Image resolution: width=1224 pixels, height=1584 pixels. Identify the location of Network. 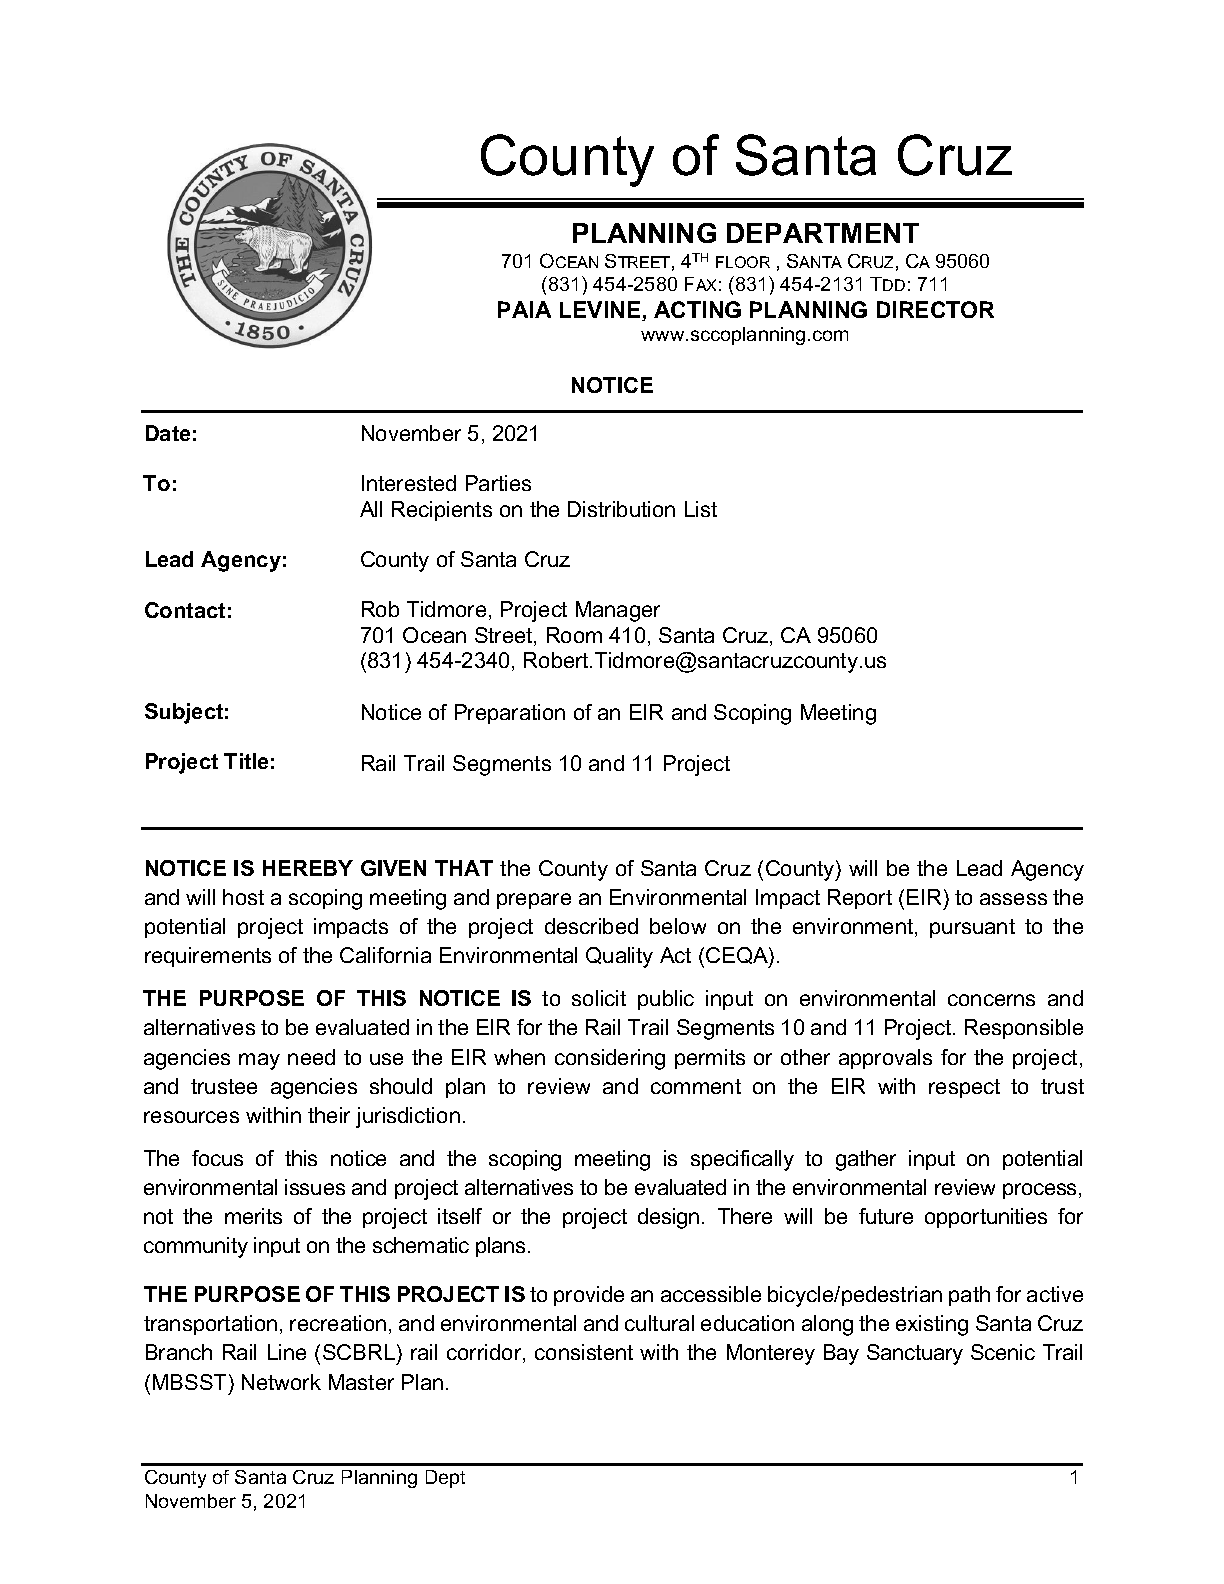
(281, 1382).
